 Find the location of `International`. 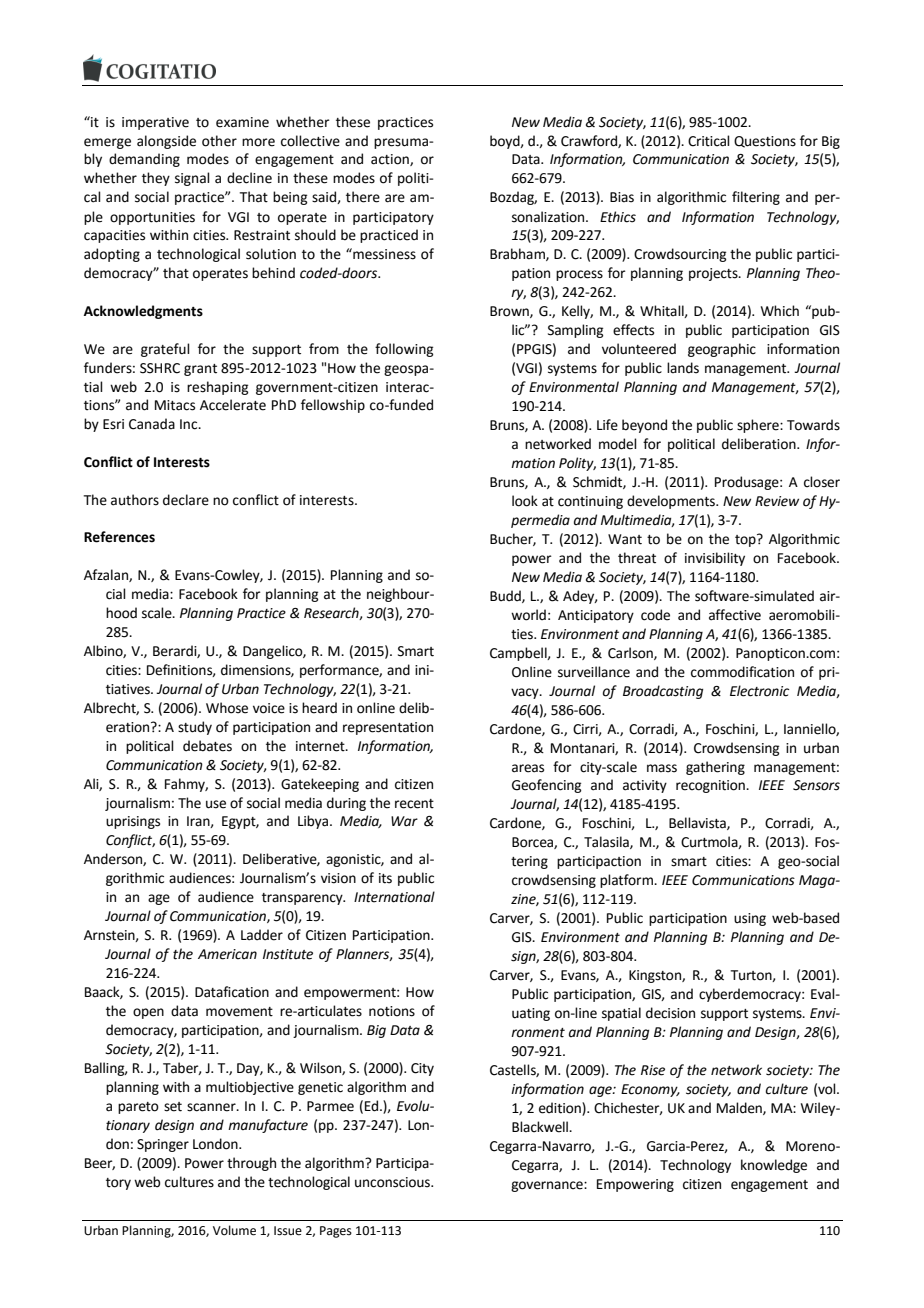

International is located at coordinates (394, 897).
